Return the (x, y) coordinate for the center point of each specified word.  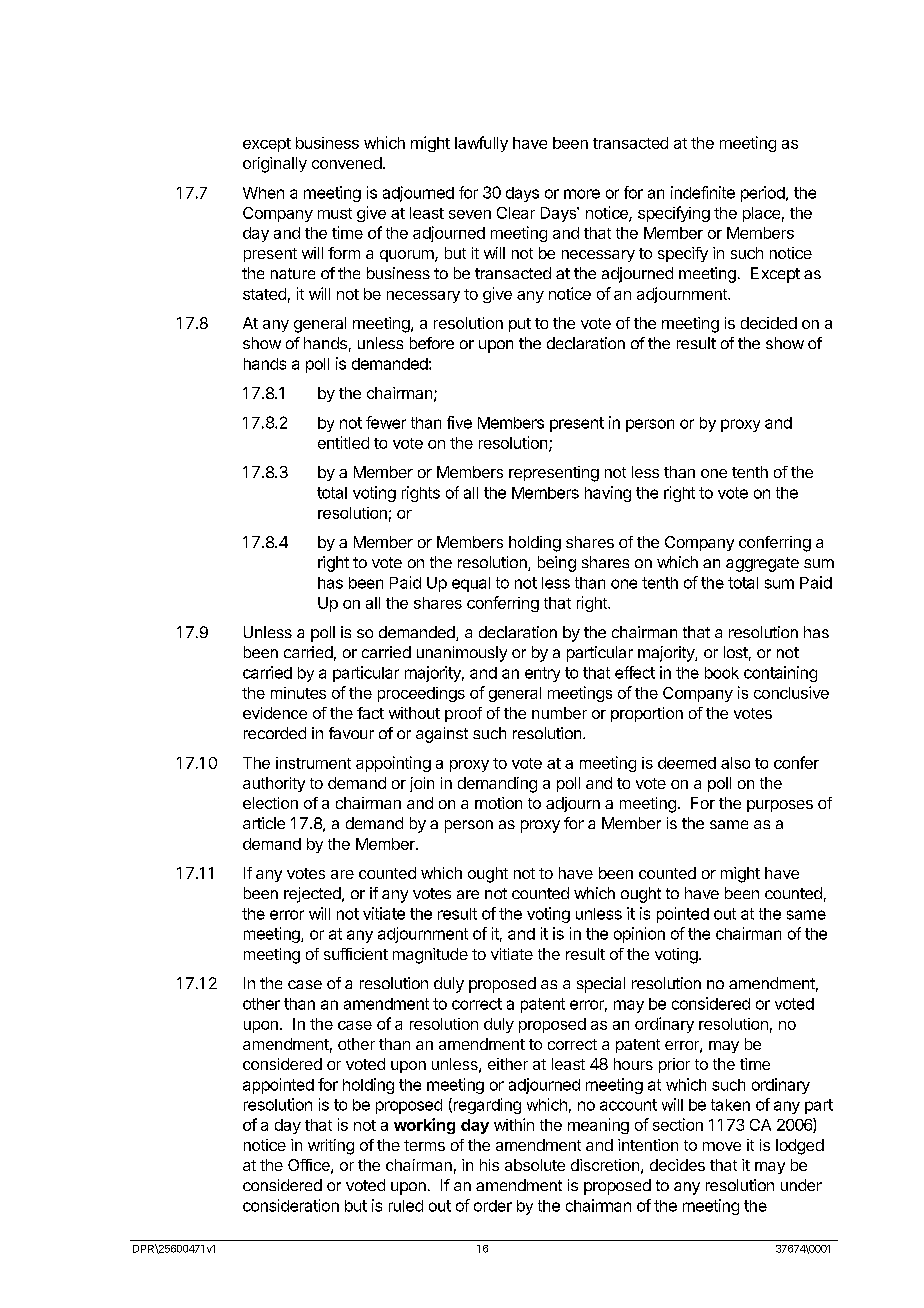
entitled (343, 442)
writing (331, 1147)
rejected (313, 895)
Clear (516, 213)
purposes (780, 806)
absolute (535, 1165)
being (557, 564)
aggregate (762, 564)
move (722, 1146)
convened (347, 163)
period (763, 194)
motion (498, 803)
